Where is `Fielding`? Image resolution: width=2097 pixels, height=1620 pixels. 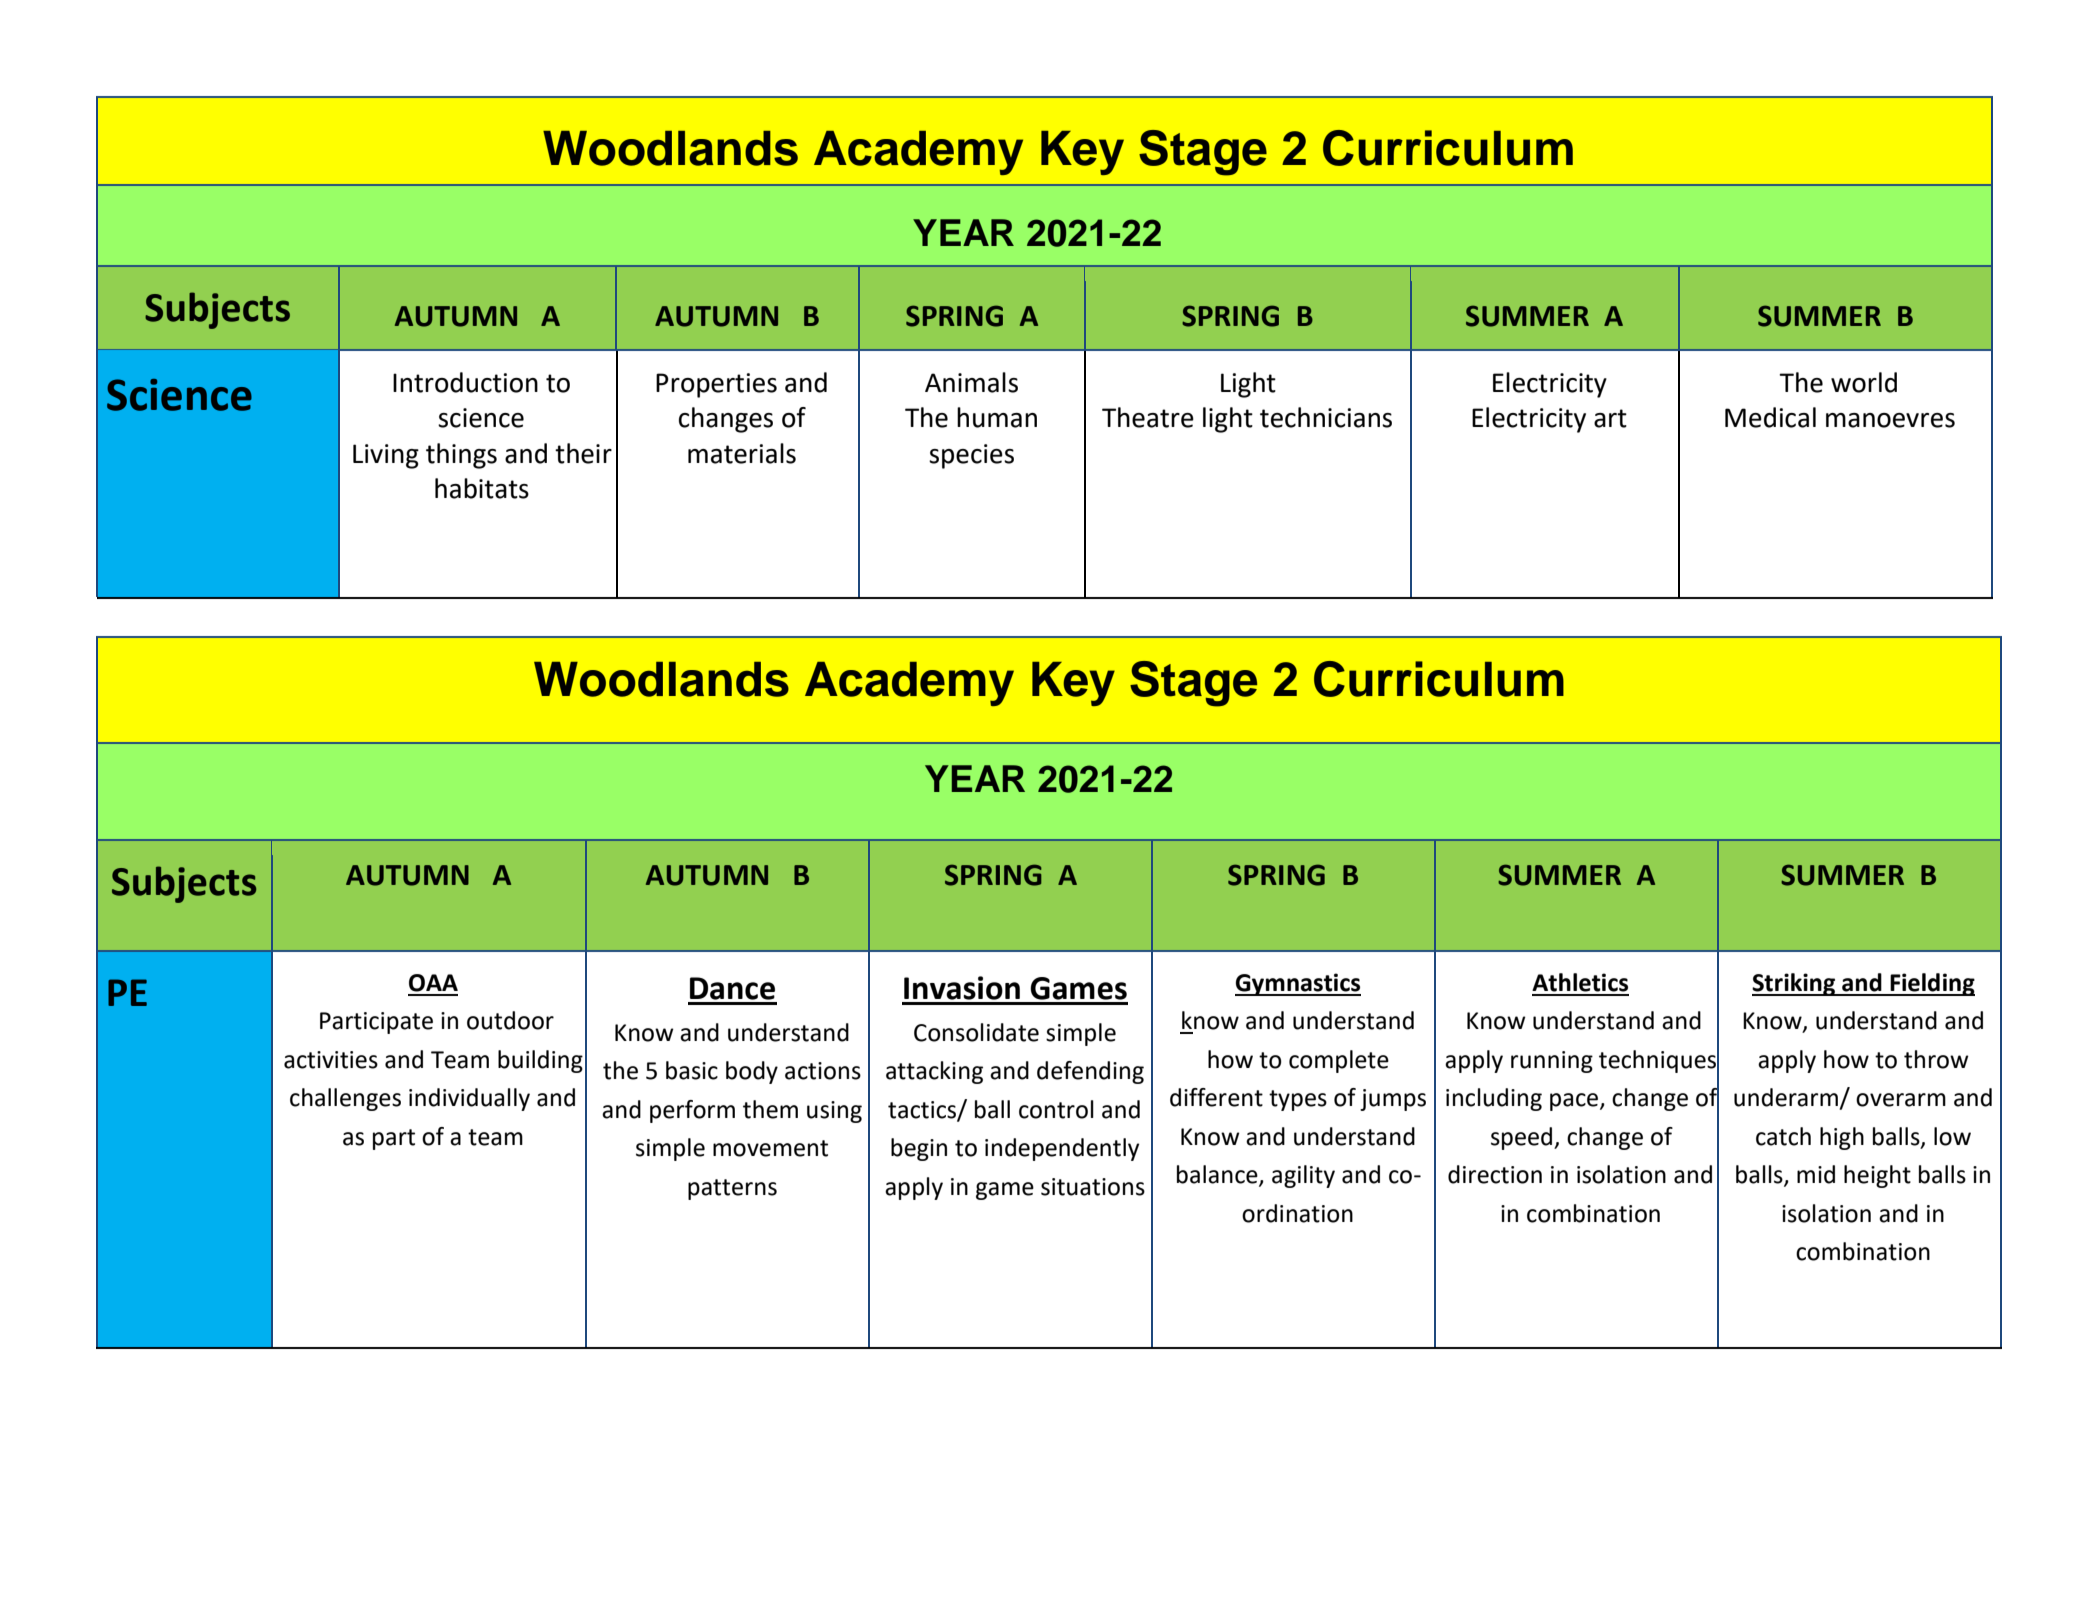 Fielding is located at coordinates (1931, 984).
